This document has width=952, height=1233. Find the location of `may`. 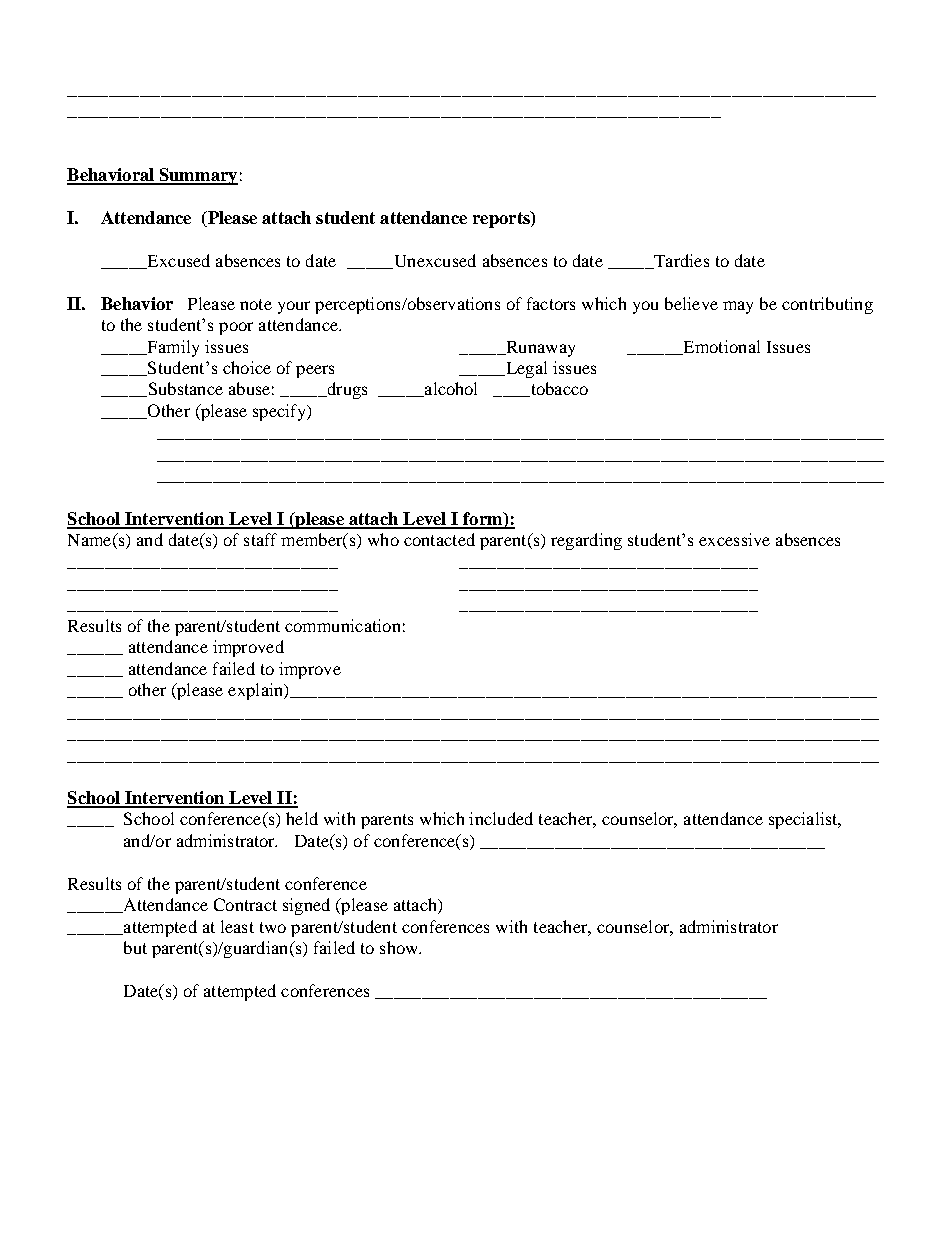

may is located at coordinates (738, 307).
